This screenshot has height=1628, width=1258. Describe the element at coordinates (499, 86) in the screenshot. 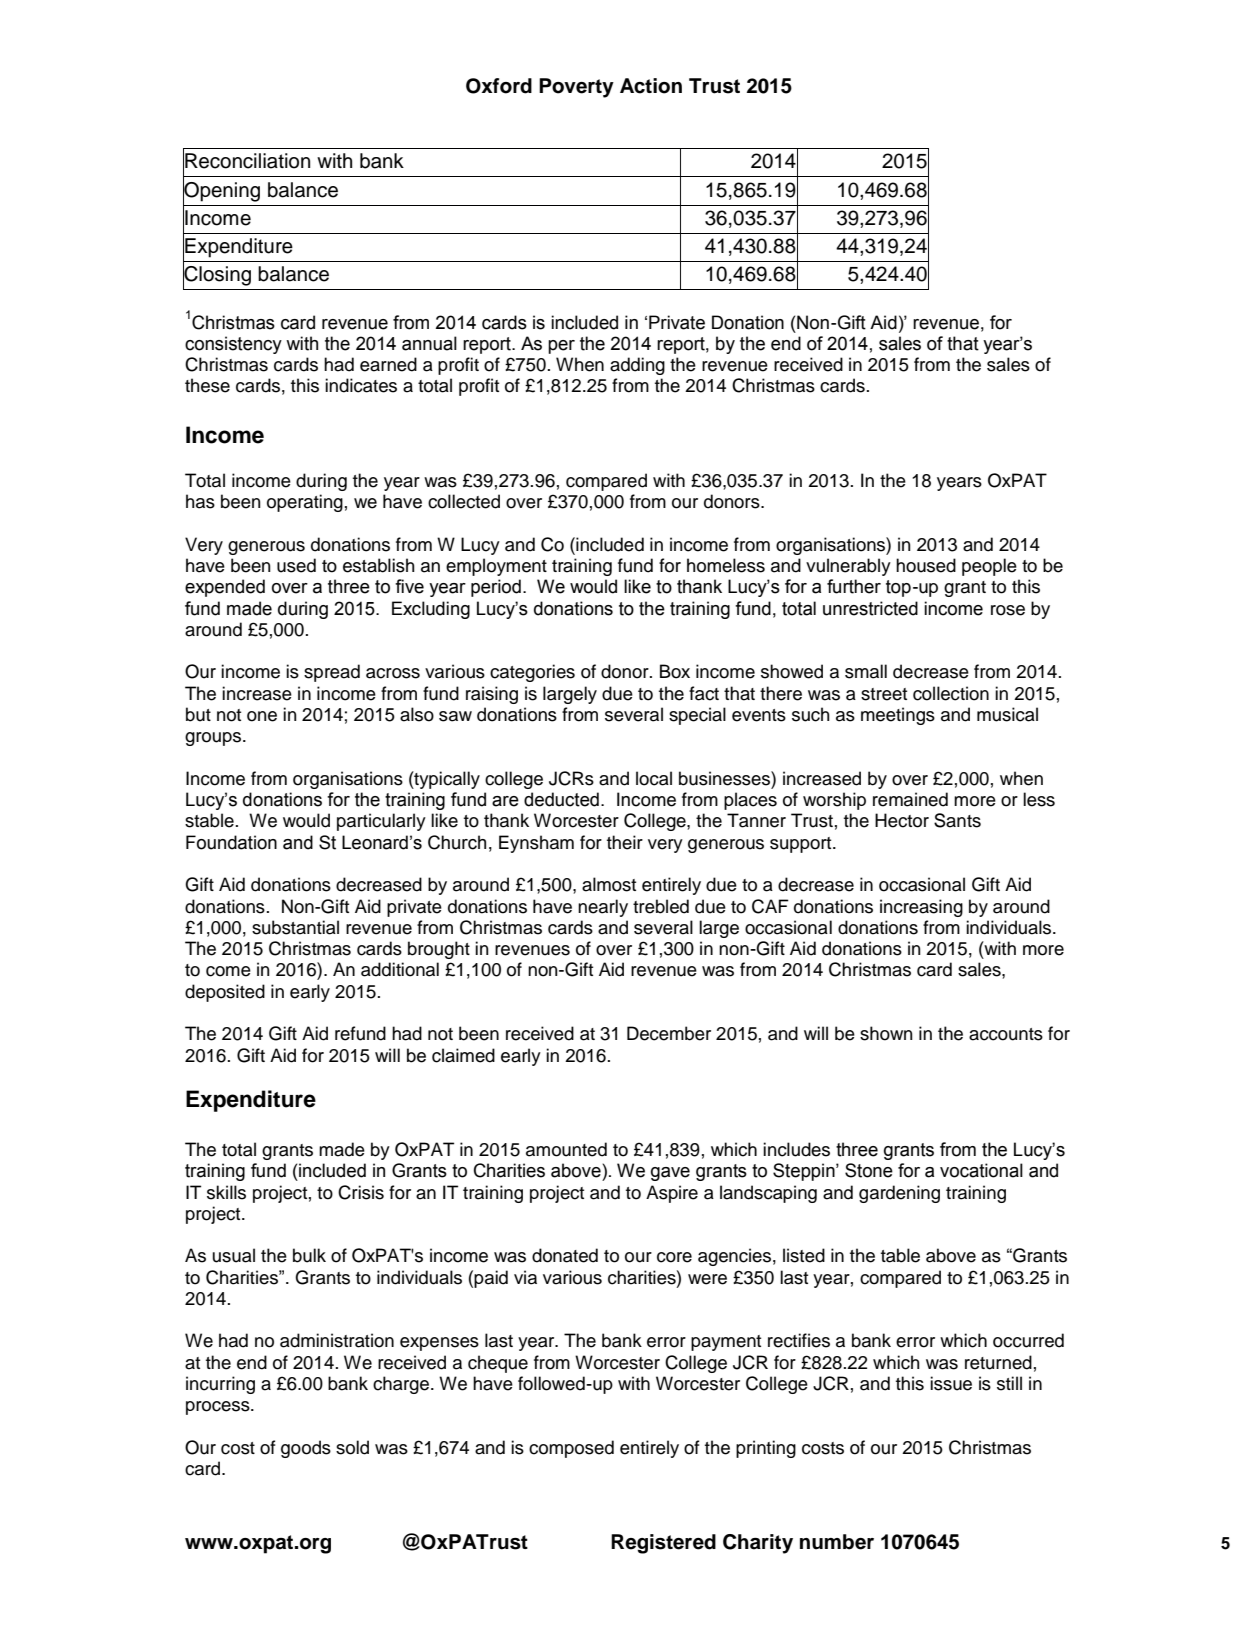

I see `Oxford` at that location.
